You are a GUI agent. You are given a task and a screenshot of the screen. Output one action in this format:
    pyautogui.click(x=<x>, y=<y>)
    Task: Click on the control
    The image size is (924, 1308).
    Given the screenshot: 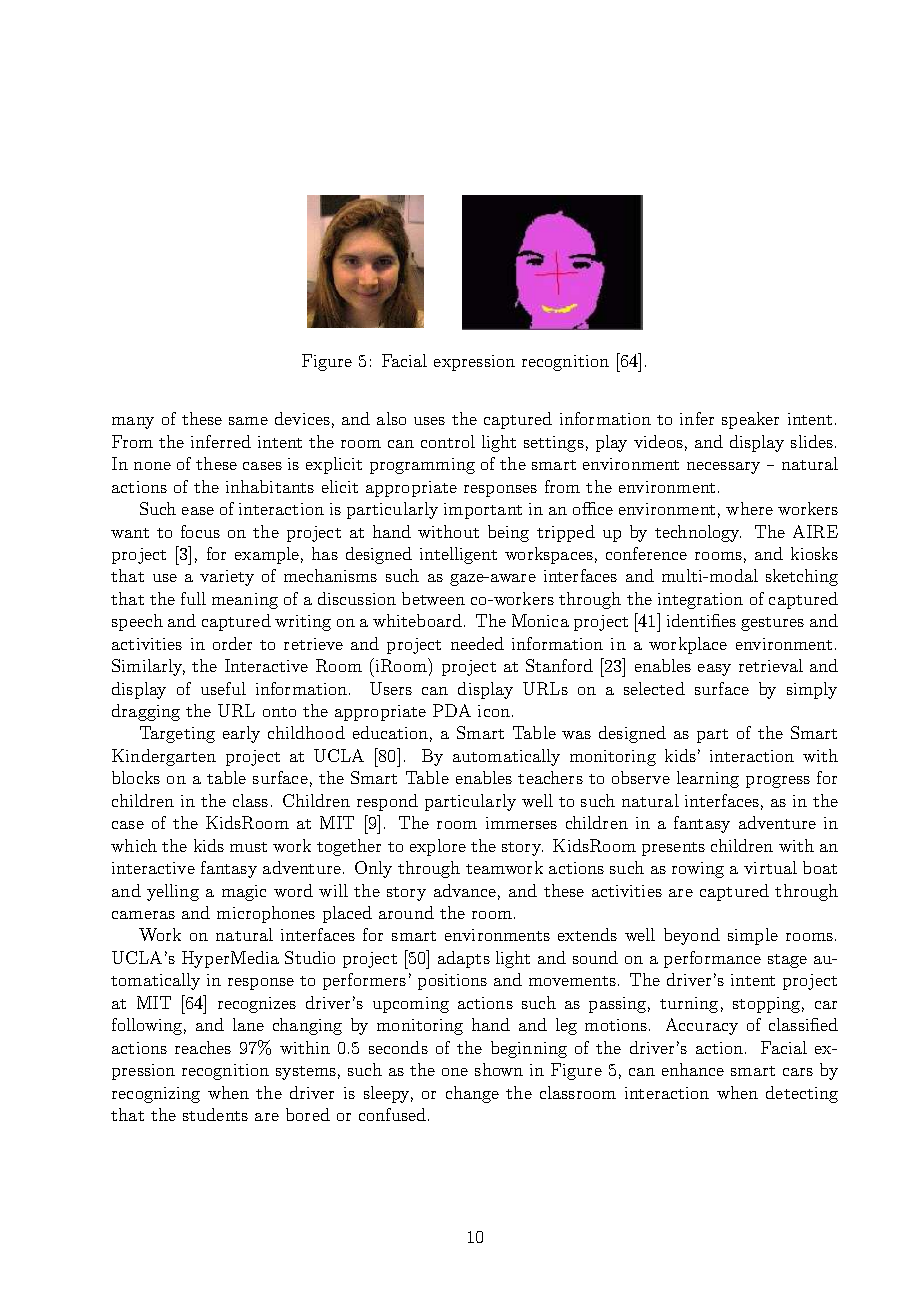 What is the action you would take?
    pyautogui.click(x=448, y=441)
